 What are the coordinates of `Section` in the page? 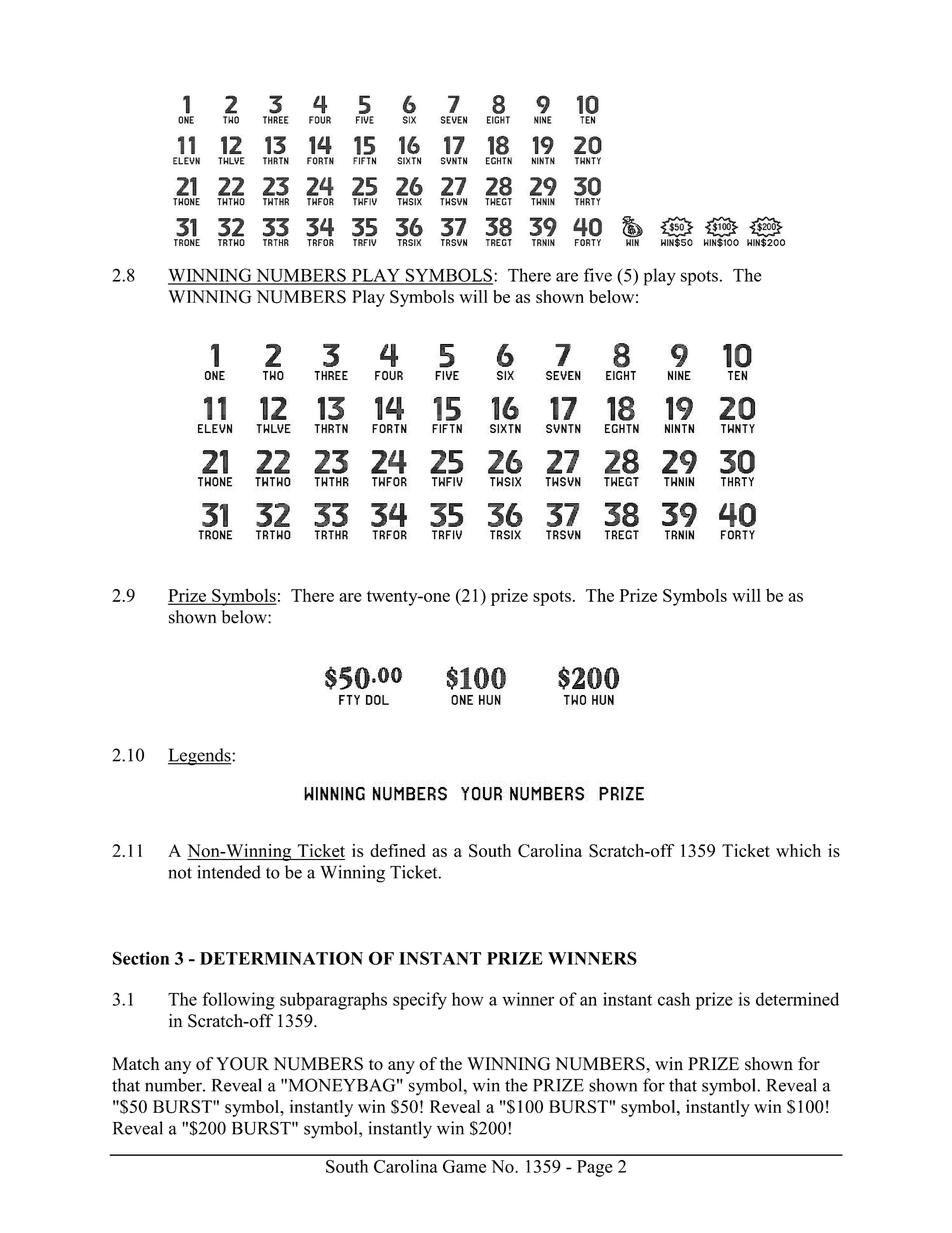 It's located at (141, 958).
